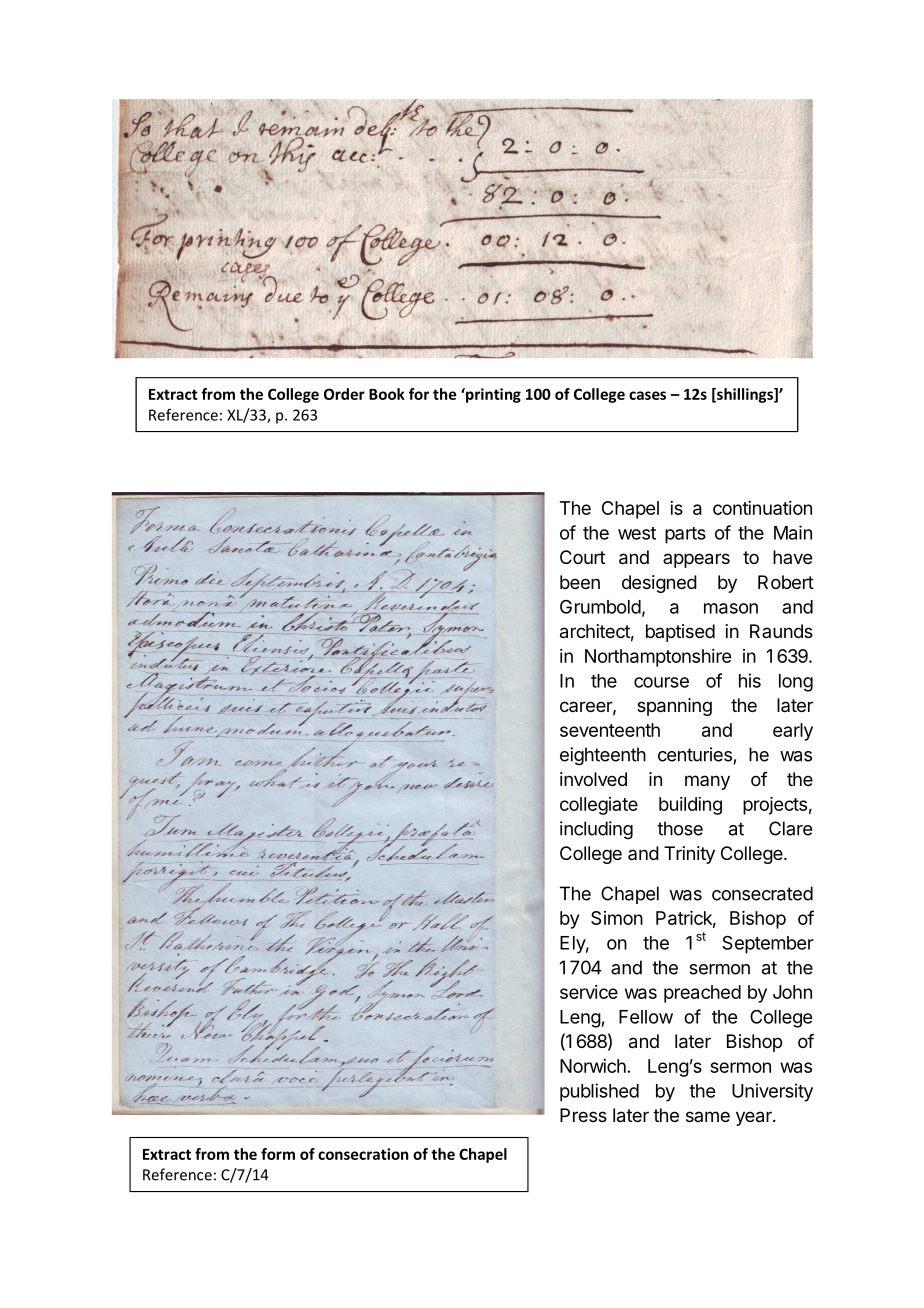 This page has width=924, height=1308. What do you see at coordinates (589, 992) in the page?
I see `service` at bounding box center [589, 992].
